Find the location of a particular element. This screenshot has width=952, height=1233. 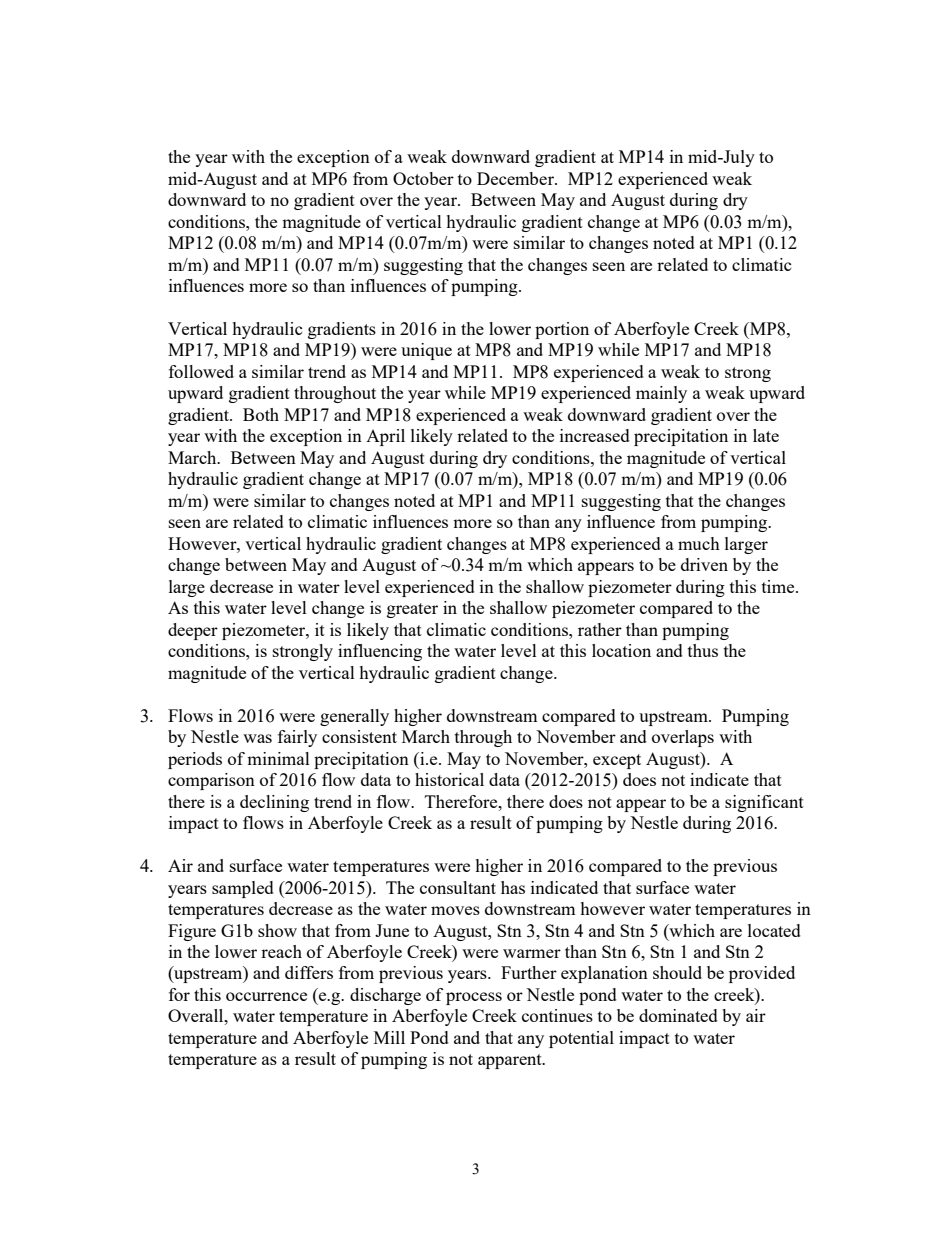

December is located at coordinates (516, 178).
